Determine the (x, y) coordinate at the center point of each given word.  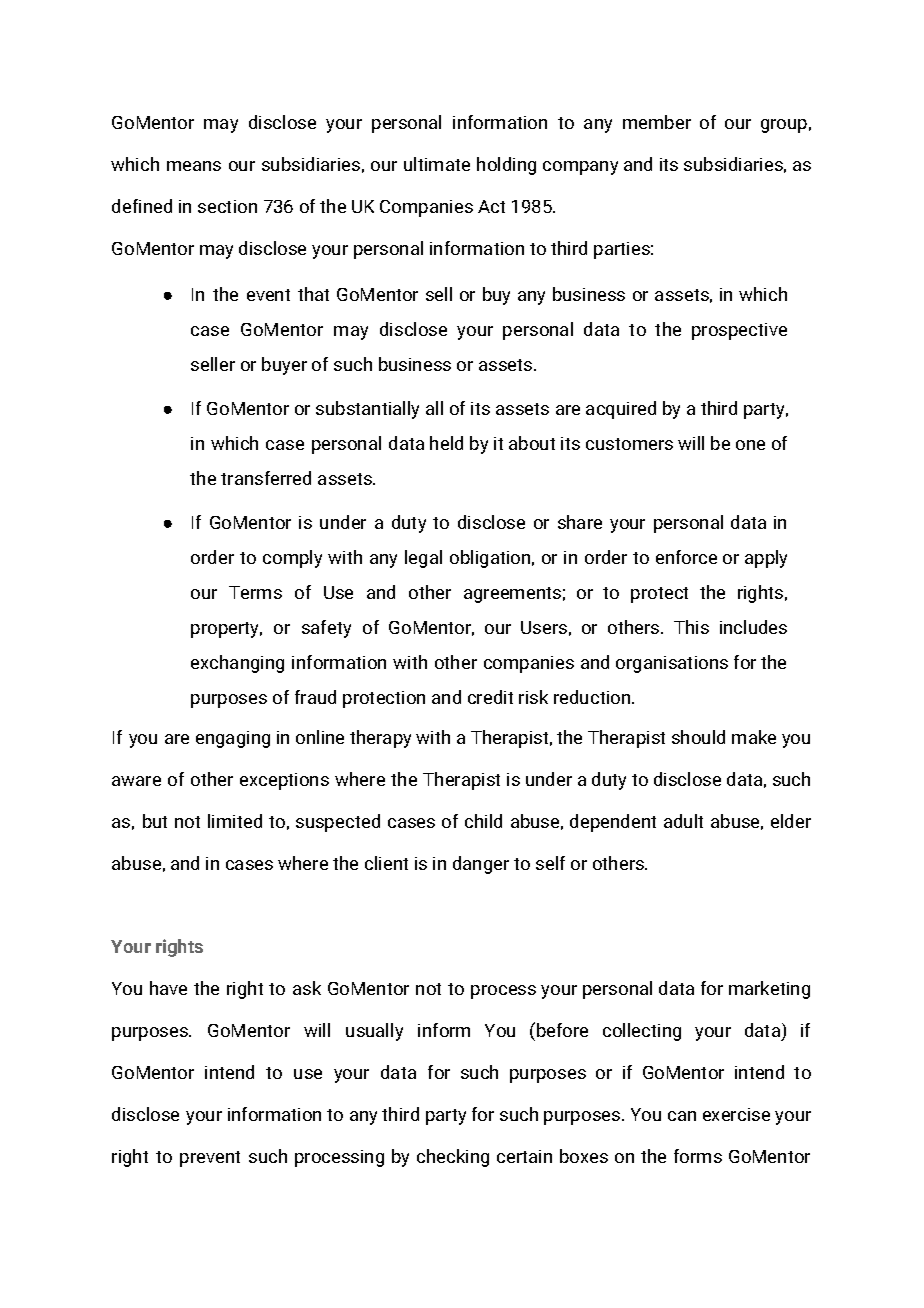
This (691, 627)
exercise (736, 1114)
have (168, 988)
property (226, 630)
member (657, 122)
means (194, 166)
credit (490, 697)
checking (453, 1158)
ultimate (437, 164)
